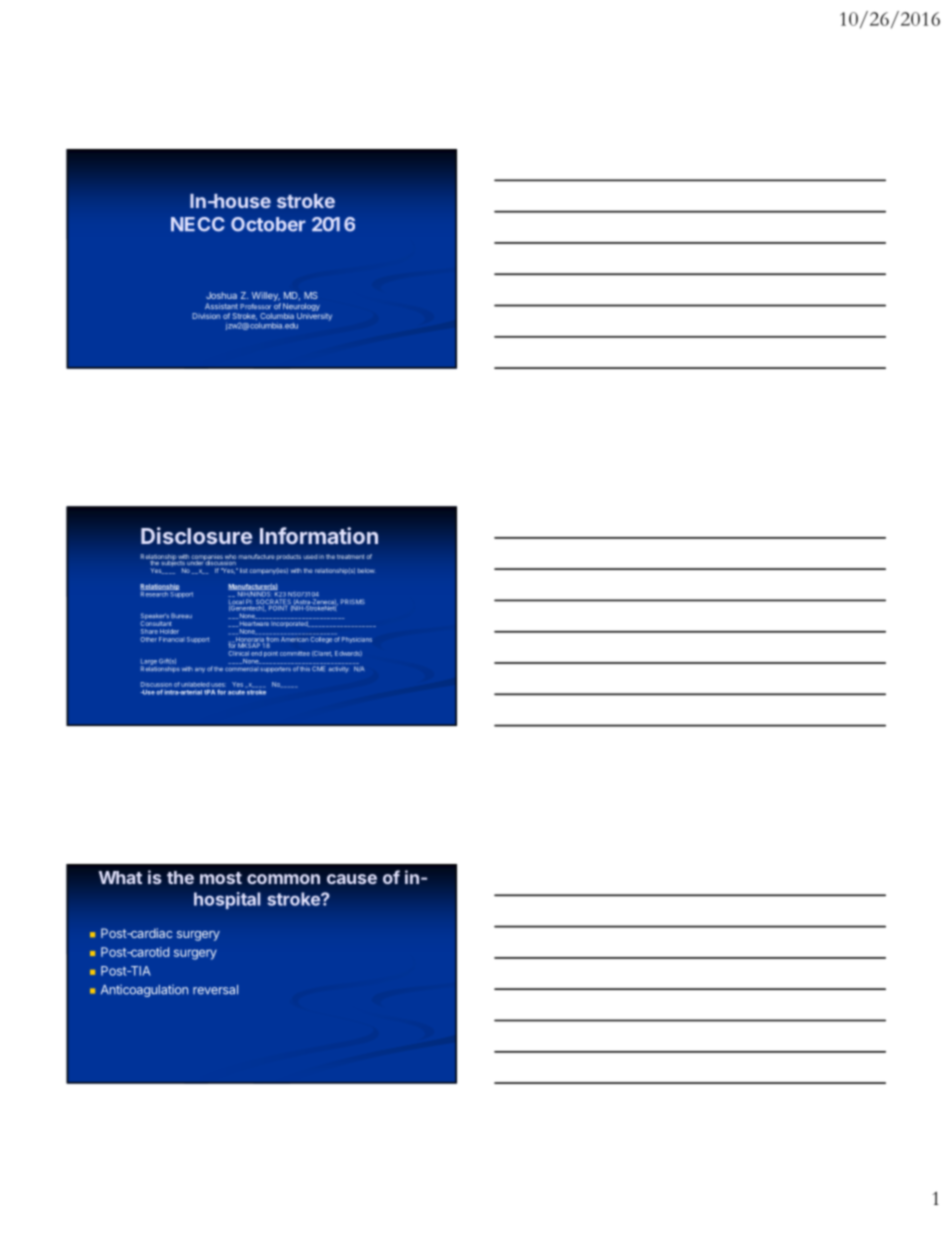 This document has width=952, height=1233. What do you see at coordinates (352, 879) in the document?
I see `cause` at bounding box center [352, 879].
